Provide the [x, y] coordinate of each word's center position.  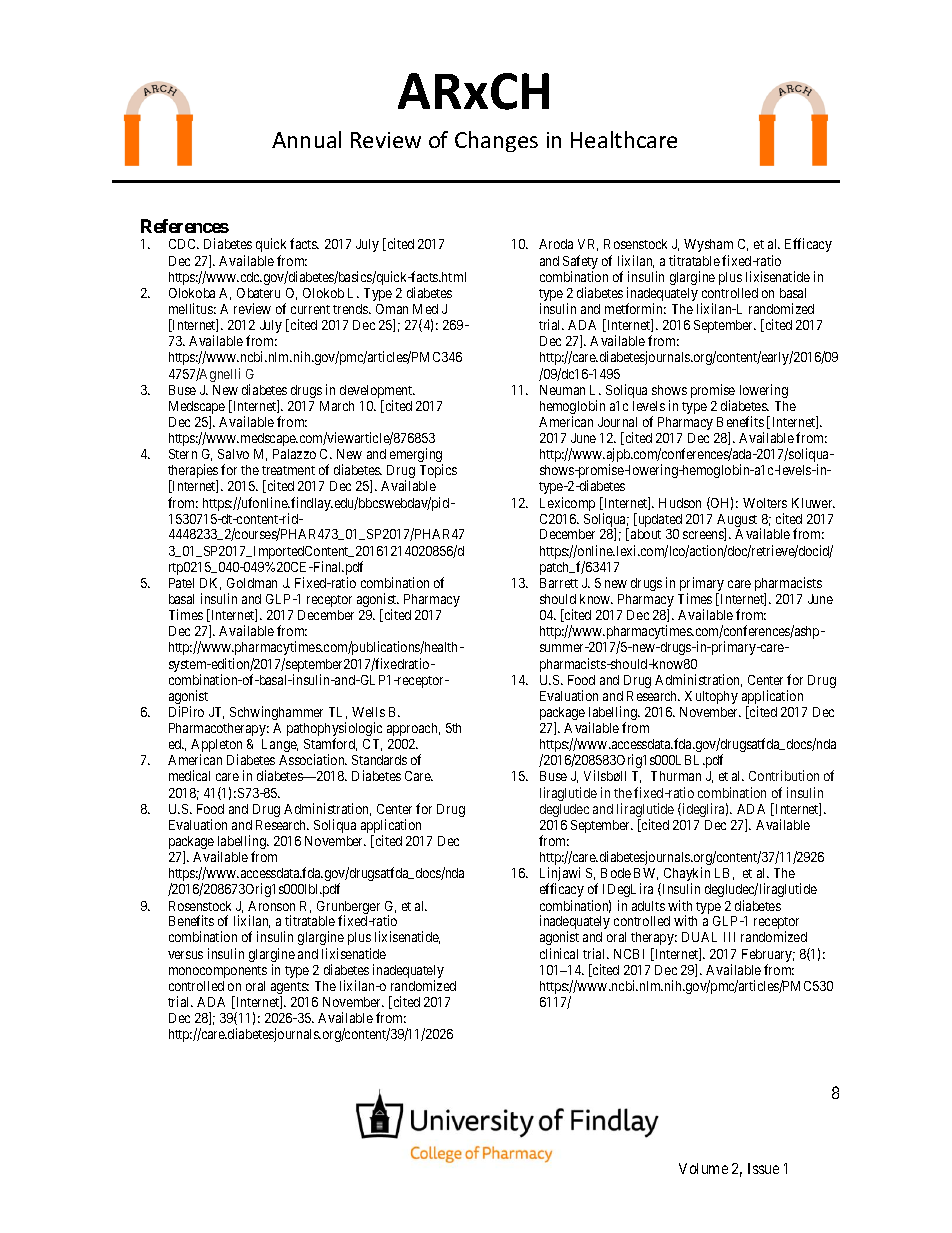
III [729, 937]
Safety [580, 263]
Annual [306, 139]
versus [185, 955]
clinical [559, 953]
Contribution [784, 775]
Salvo [233, 454]
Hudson [680, 503]
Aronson [271, 906]
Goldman [252, 583]
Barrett [559, 583]
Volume [703, 1168]
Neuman [562, 390]
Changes [496, 141]
